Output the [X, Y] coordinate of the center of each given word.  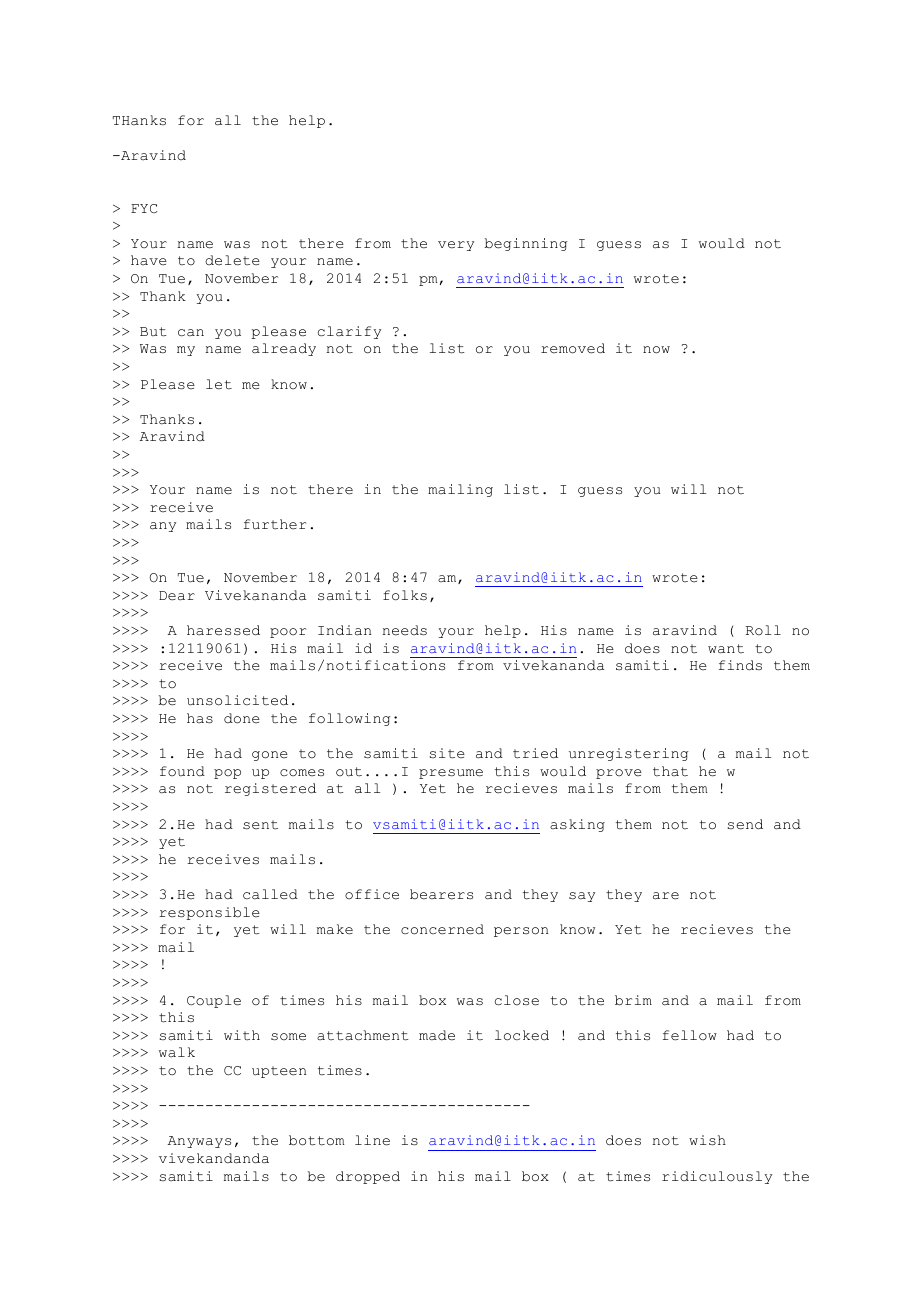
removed [573, 348]
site [447, 753]
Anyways [199, 1142]
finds [740, 665]
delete [232, 260]
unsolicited [237, 700]
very [456, 246]
